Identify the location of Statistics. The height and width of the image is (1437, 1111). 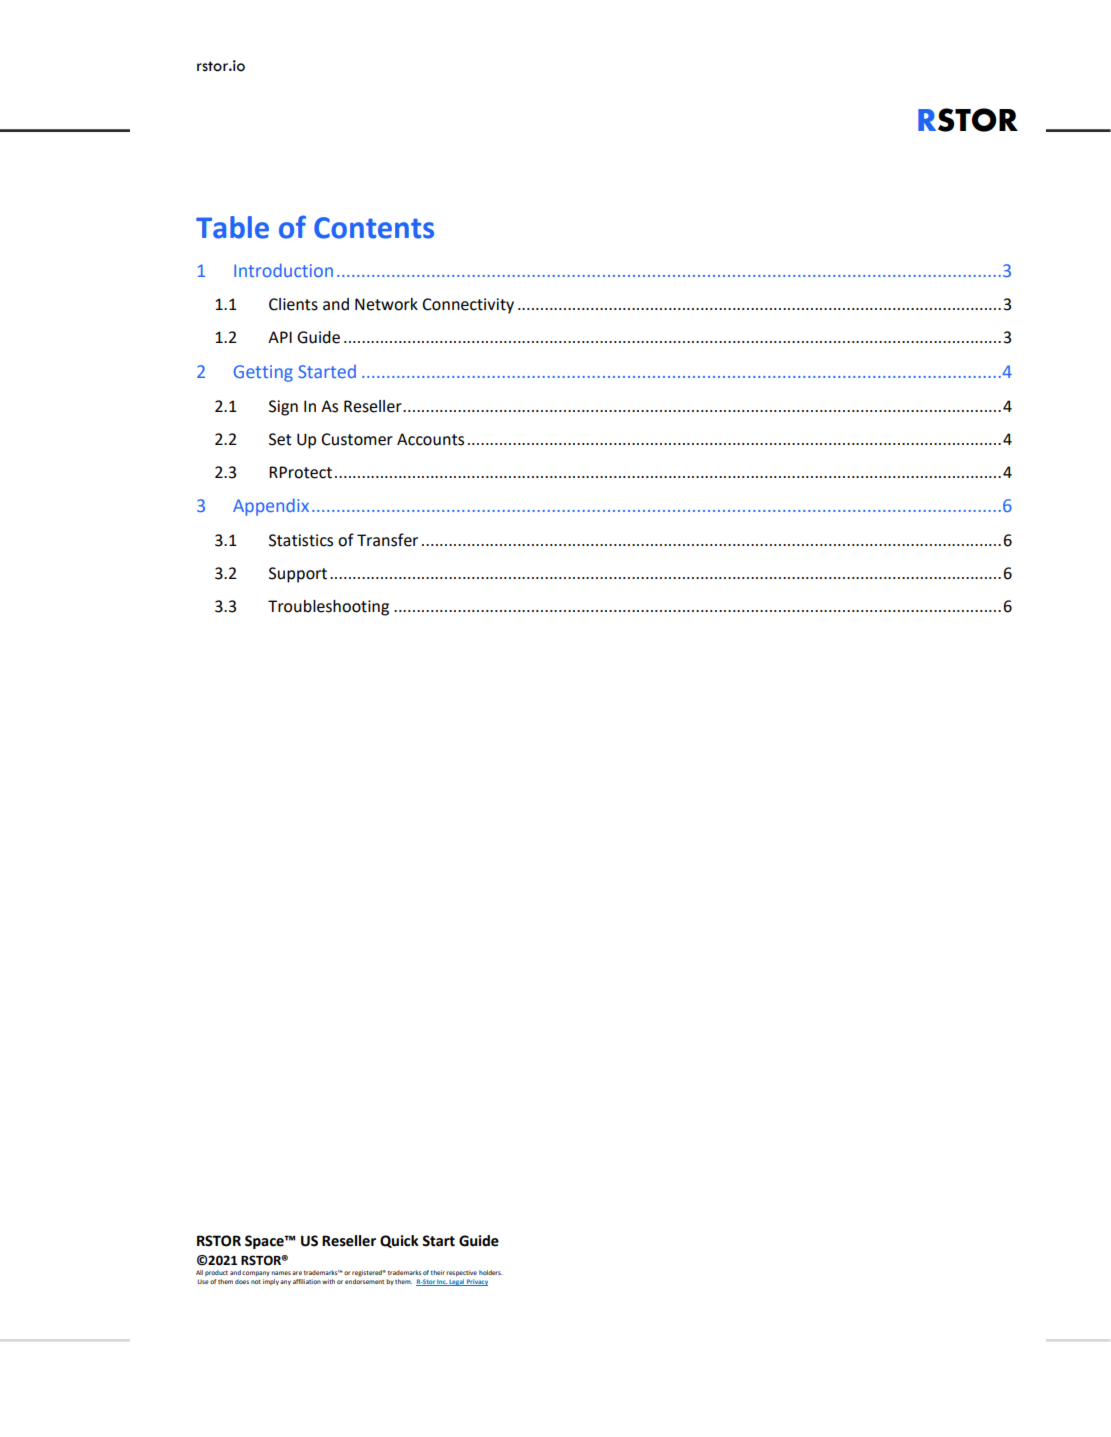
(301, 540).
